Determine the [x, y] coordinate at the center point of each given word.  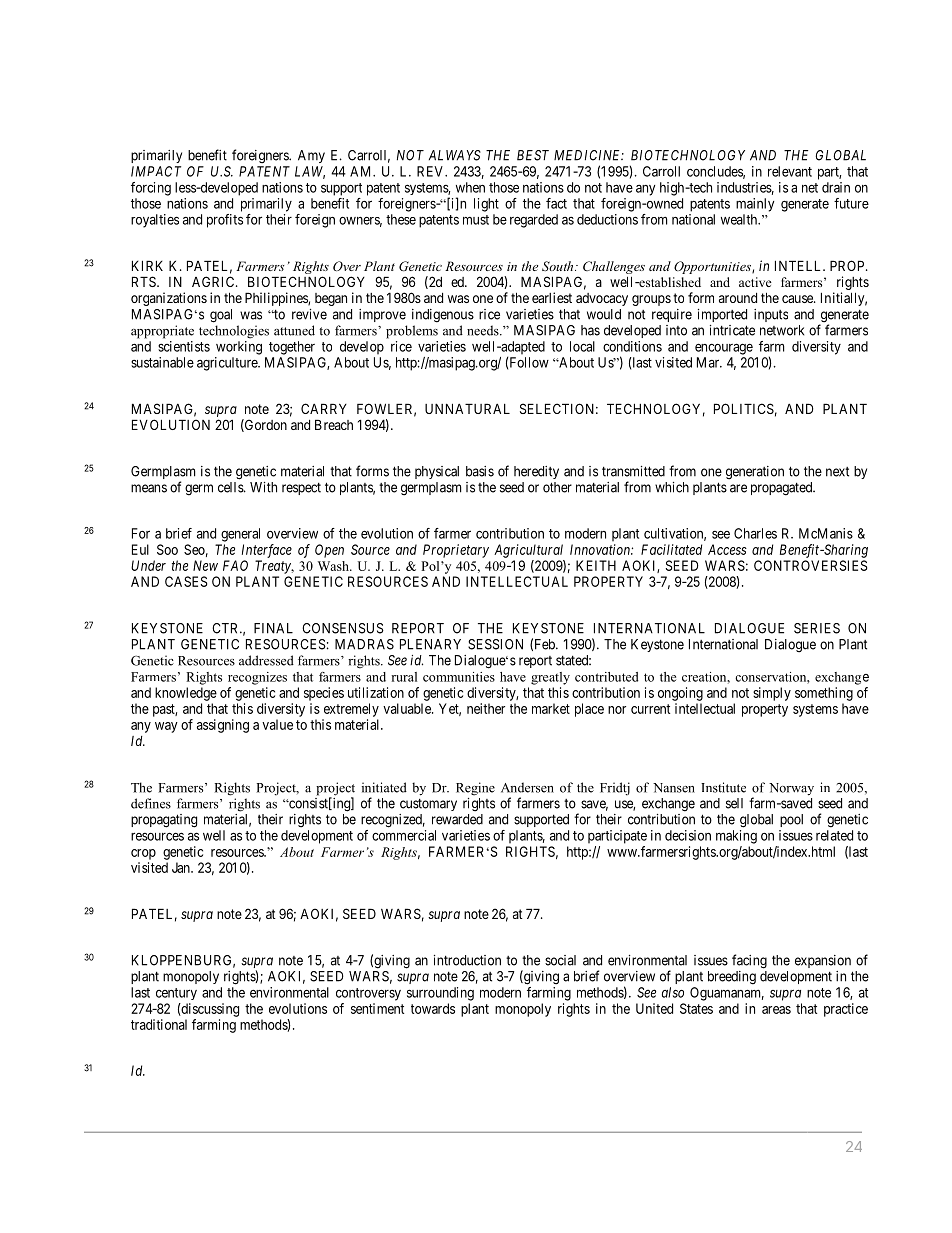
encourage [724, 349]
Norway [791, 789]
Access [727, 549]
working [239, 348]
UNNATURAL [467, 408]
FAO [235, 565]
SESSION [495, 644]
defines [151, 803]
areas [776, 1010]
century [176, 994]
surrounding [440, 994]
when [470, 187]
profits [225, 221]
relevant [790, 171]
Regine [475, 789]
